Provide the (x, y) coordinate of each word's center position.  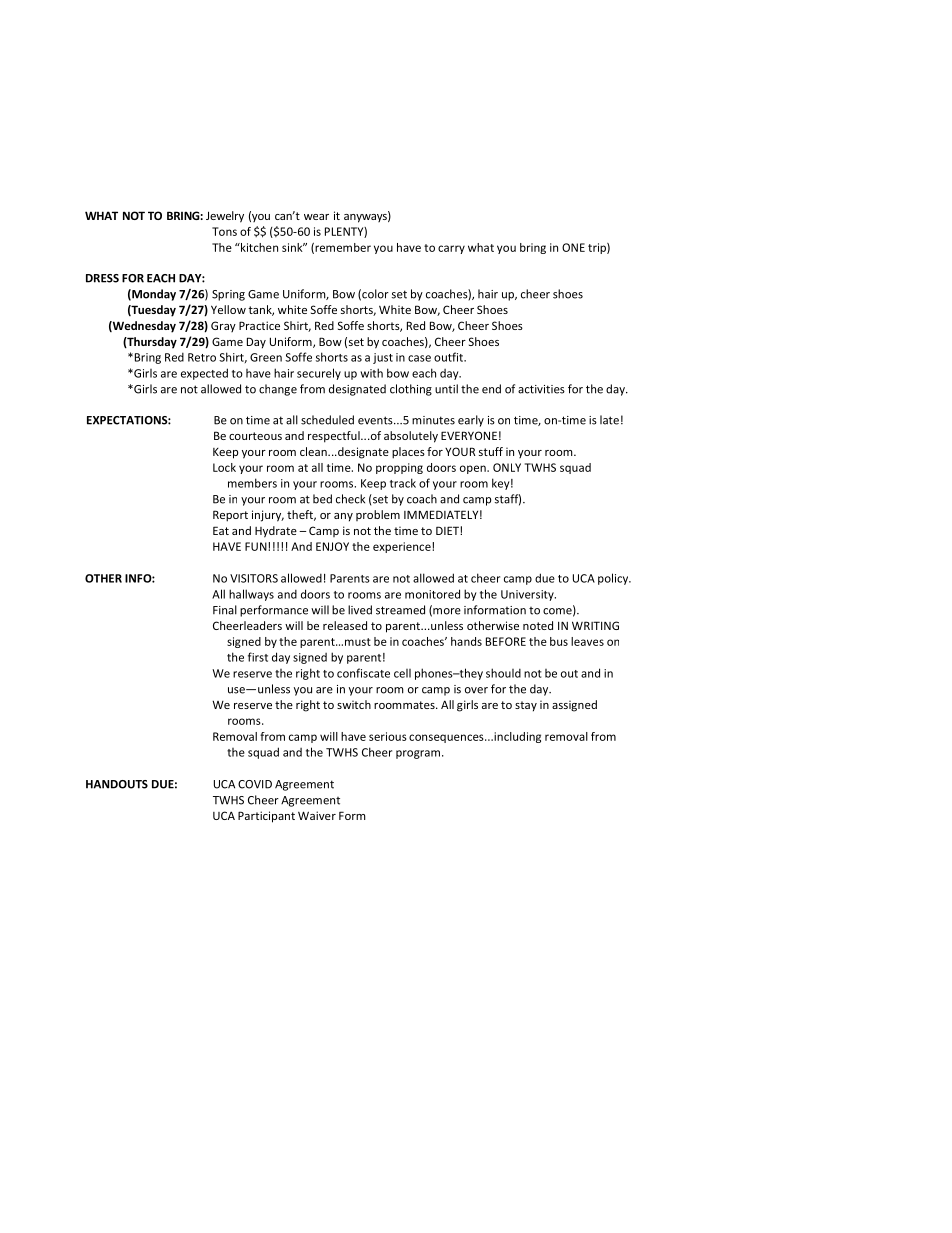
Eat (221, 530)
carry (451, 249)
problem (378, 515)
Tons (224, 231)
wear (316, 217)
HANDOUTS (117, 784)
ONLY (507, 467)
